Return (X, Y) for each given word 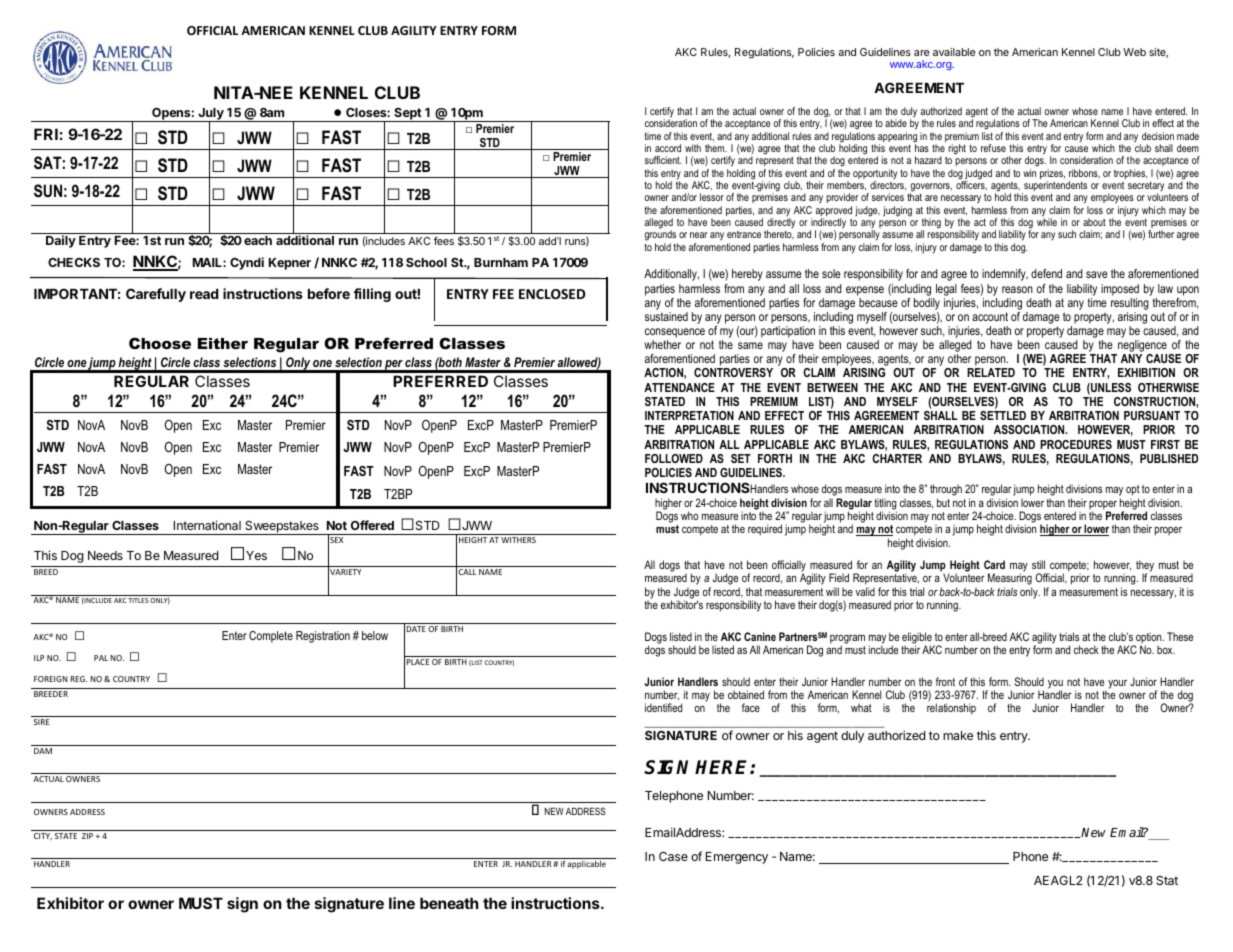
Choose (160, 343)
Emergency (737, 858)
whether (662, 344)
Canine (760, 636)
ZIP (87, 836)
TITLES (138, 600)
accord (668, 148)
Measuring (1010, 580)
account (990, 316)
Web (1134, 52)
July (211, 115)
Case (673, 856)
